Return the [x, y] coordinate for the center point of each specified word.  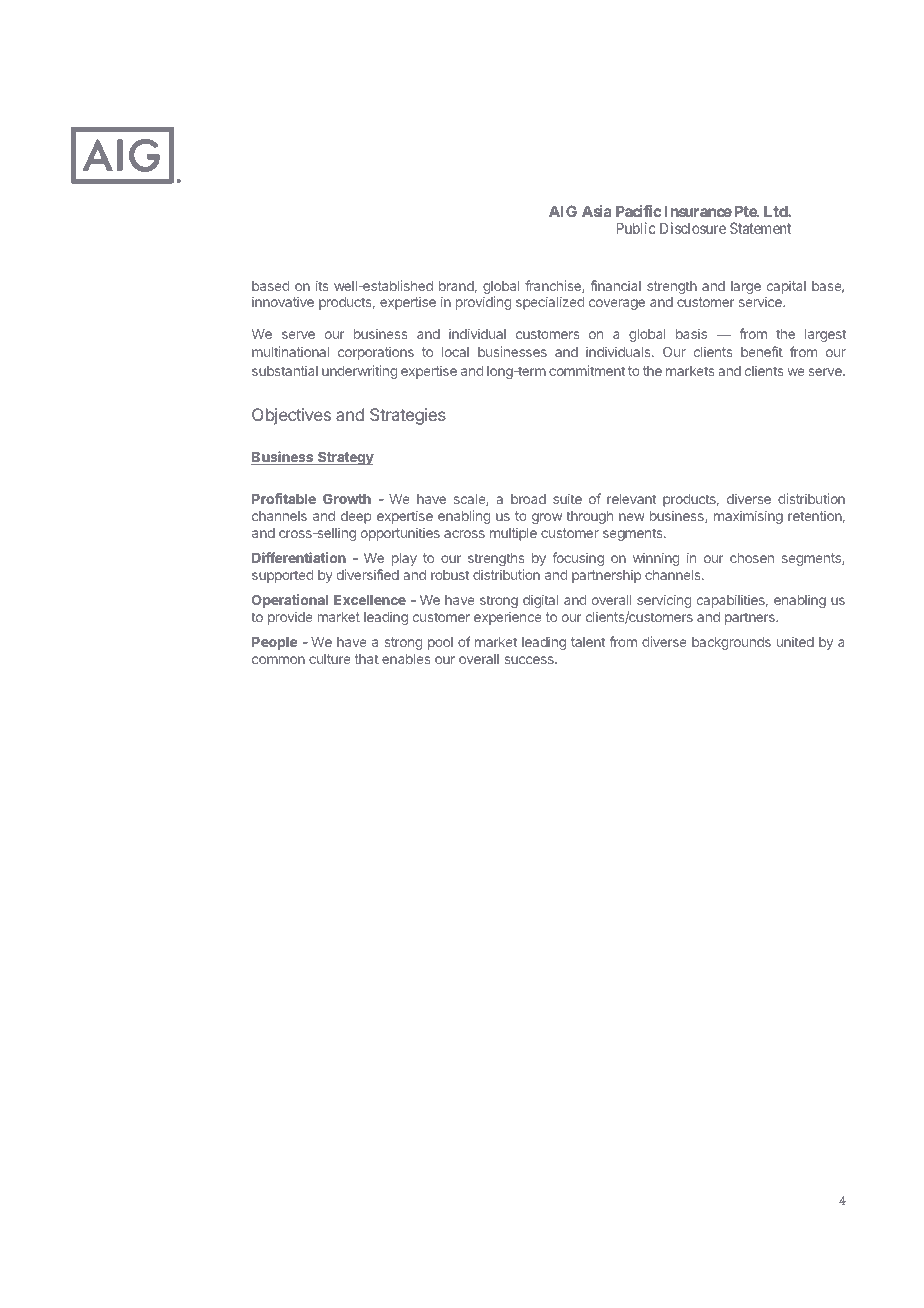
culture [330, 659]
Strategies [408, 416]
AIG [563, 211]
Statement [760, 228]
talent [588, 642]
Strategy [345, 458]
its [322, 285]
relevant [631, 499]
